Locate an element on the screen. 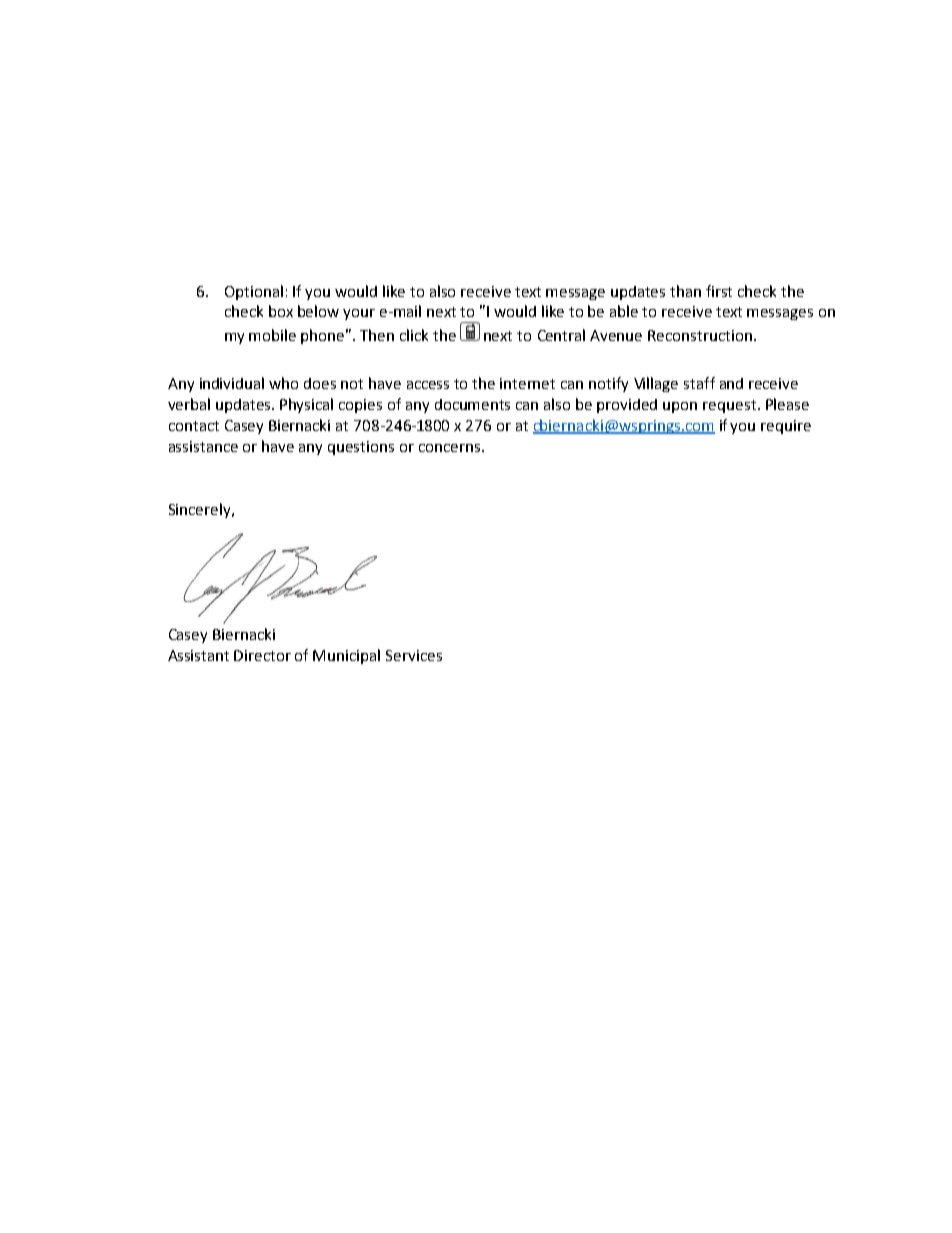  Optional is located at coordinates (254, 292).
